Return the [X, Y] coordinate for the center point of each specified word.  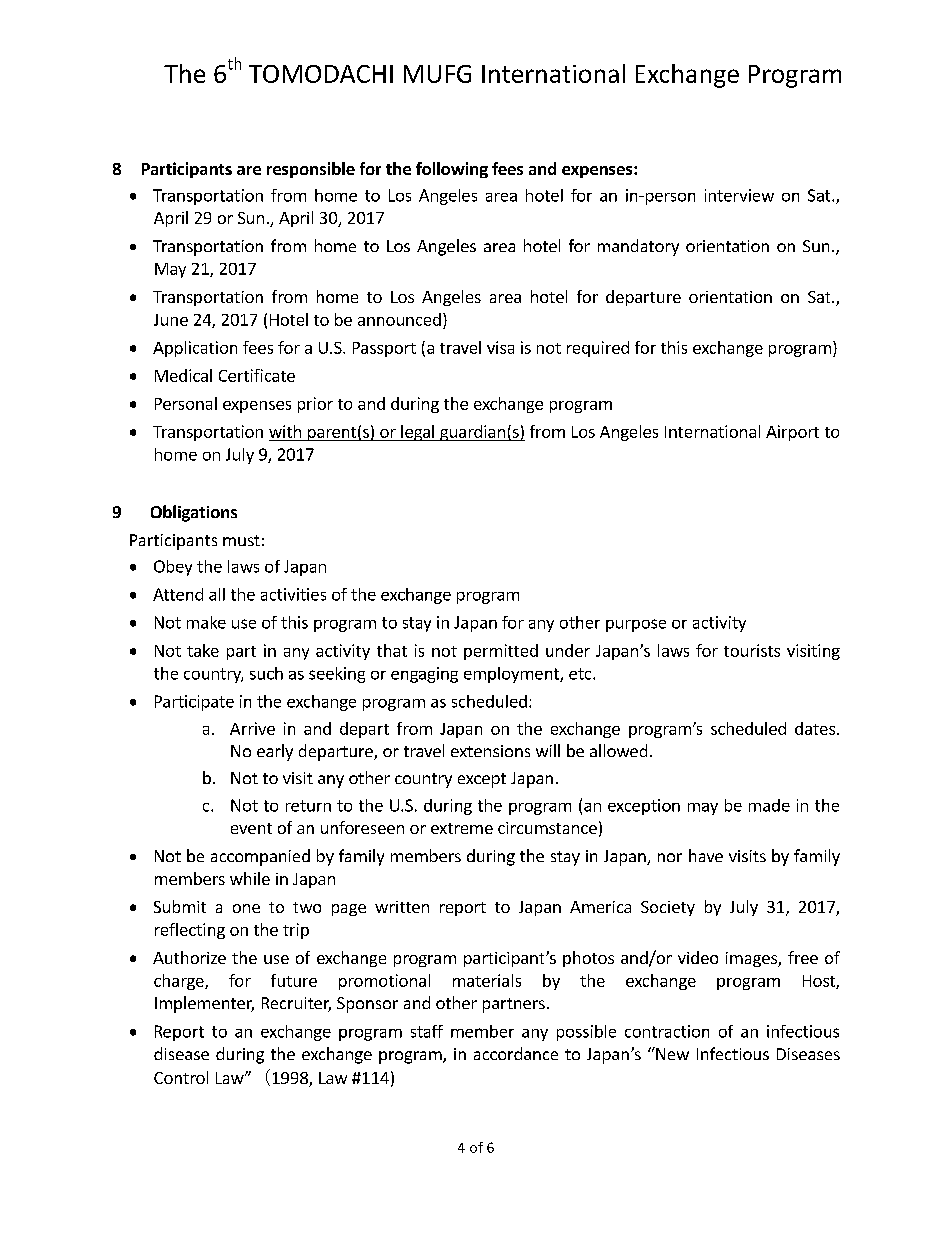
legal [417, 433]
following [452, 170]
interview [739, 195]
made [769, 805]
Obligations [194, 513]
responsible [311, 170]
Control [181, 1077]
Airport [792, 433]
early [275, 752]
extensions [490, 751]
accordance [516, 1053]
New [671, 1053]
